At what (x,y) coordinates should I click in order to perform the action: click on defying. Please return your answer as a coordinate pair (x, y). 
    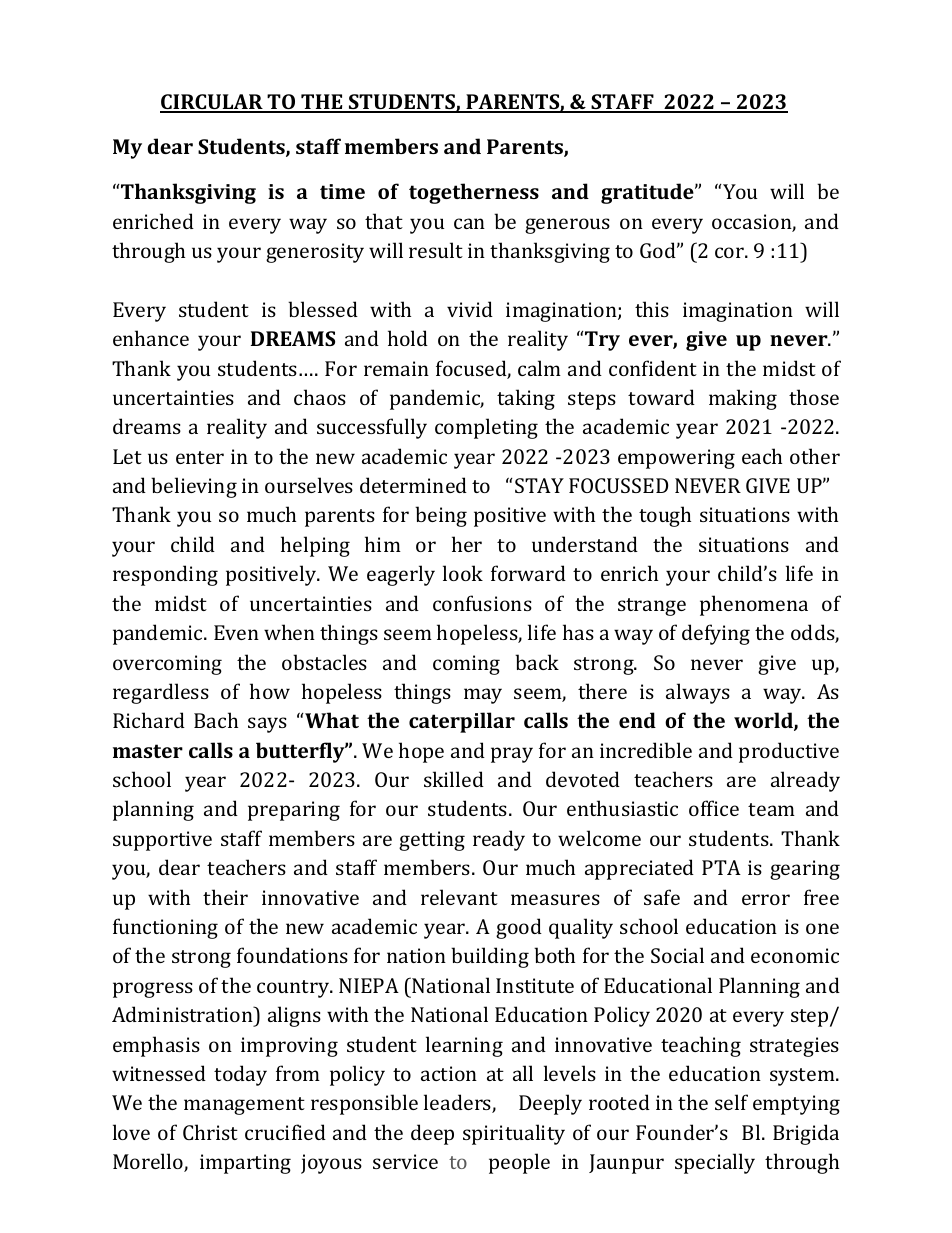
    Looking at the image, I should click on (716, 634).
